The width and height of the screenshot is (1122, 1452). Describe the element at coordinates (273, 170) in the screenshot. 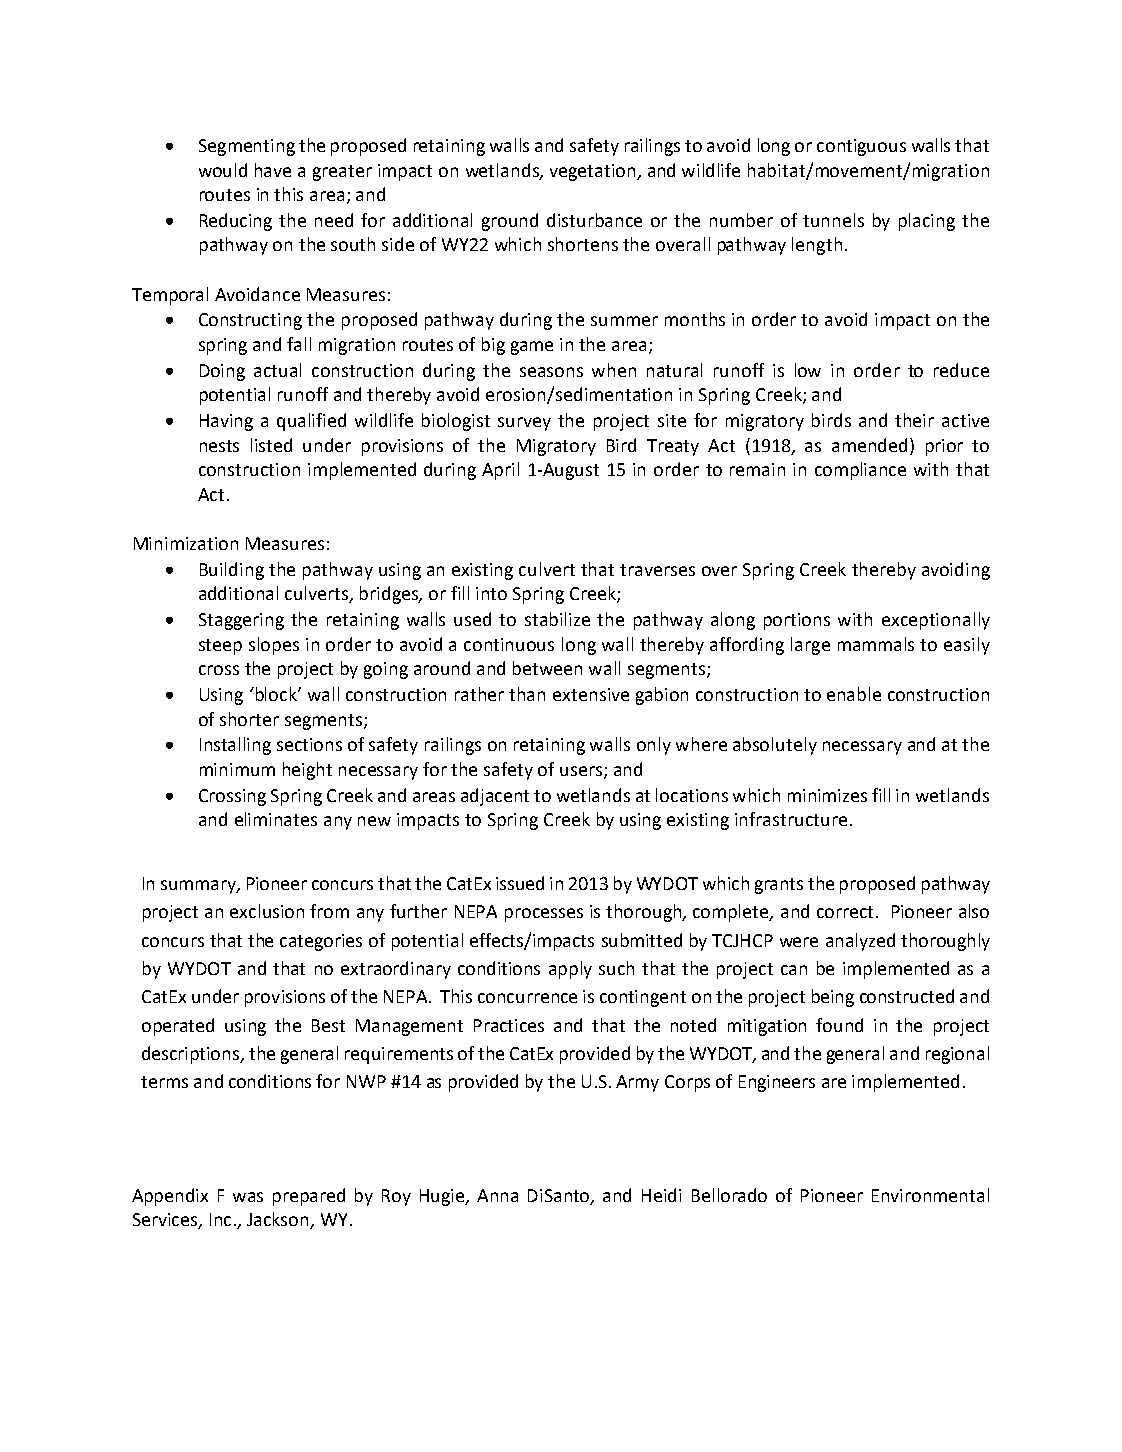

I see `have` at that location.
